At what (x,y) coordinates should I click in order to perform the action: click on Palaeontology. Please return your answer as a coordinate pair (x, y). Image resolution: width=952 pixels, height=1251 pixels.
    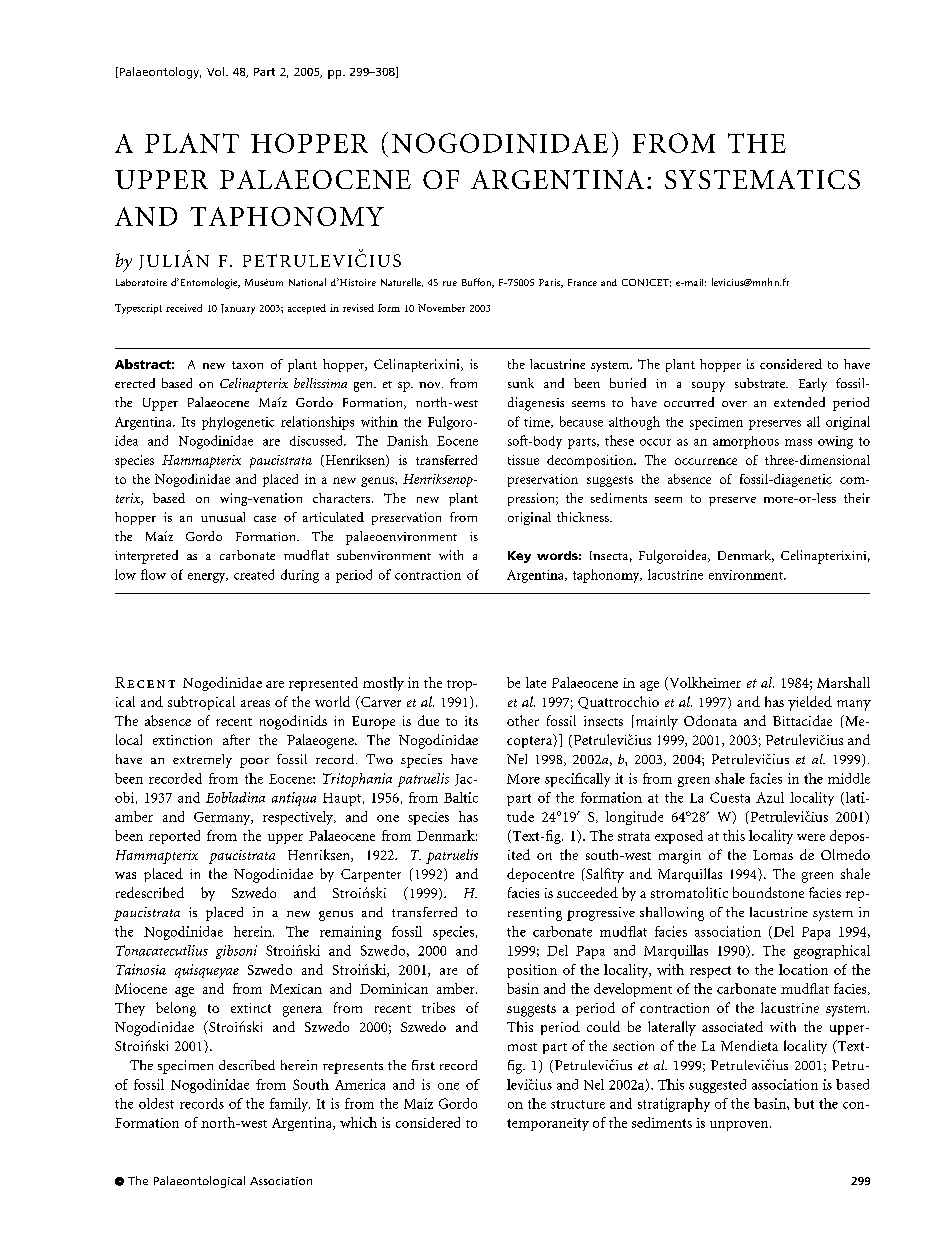
    Looking at the image, I should click on (159, 73).
